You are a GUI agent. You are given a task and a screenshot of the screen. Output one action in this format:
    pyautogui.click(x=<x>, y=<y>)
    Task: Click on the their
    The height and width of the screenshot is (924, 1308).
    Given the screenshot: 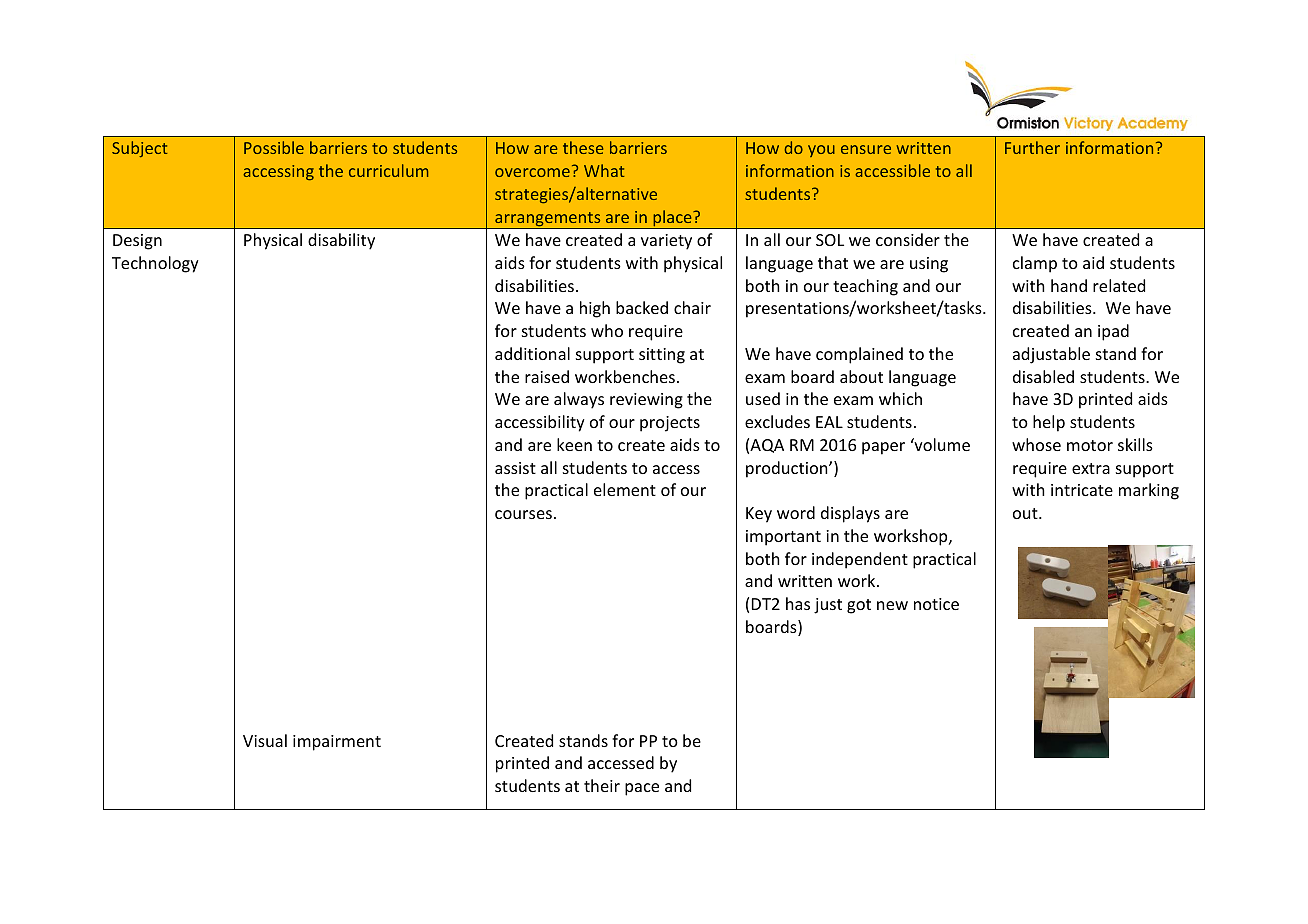 What is the action you would take?
    pyautogui.click(x=602, y=785)
